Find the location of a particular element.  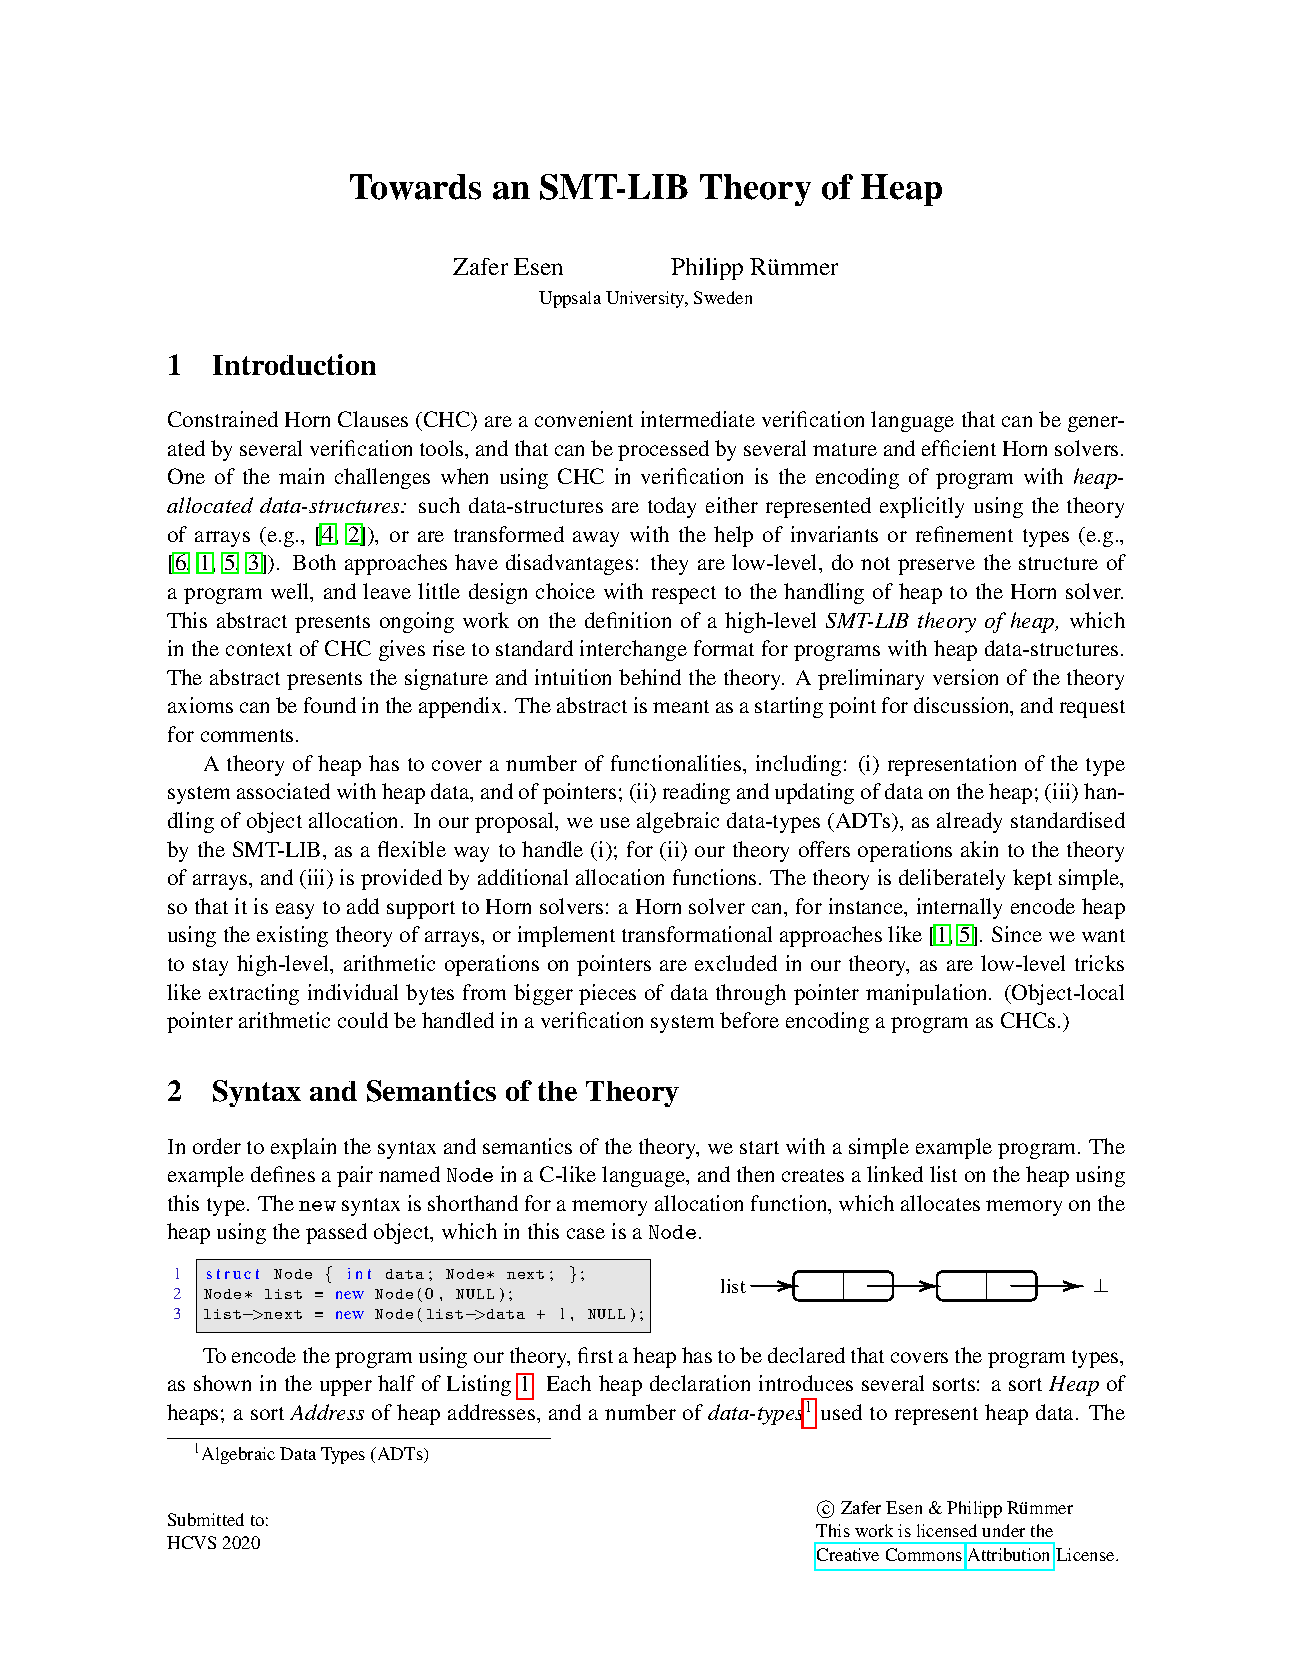

Sweden is located at coordinates (723, 297).
